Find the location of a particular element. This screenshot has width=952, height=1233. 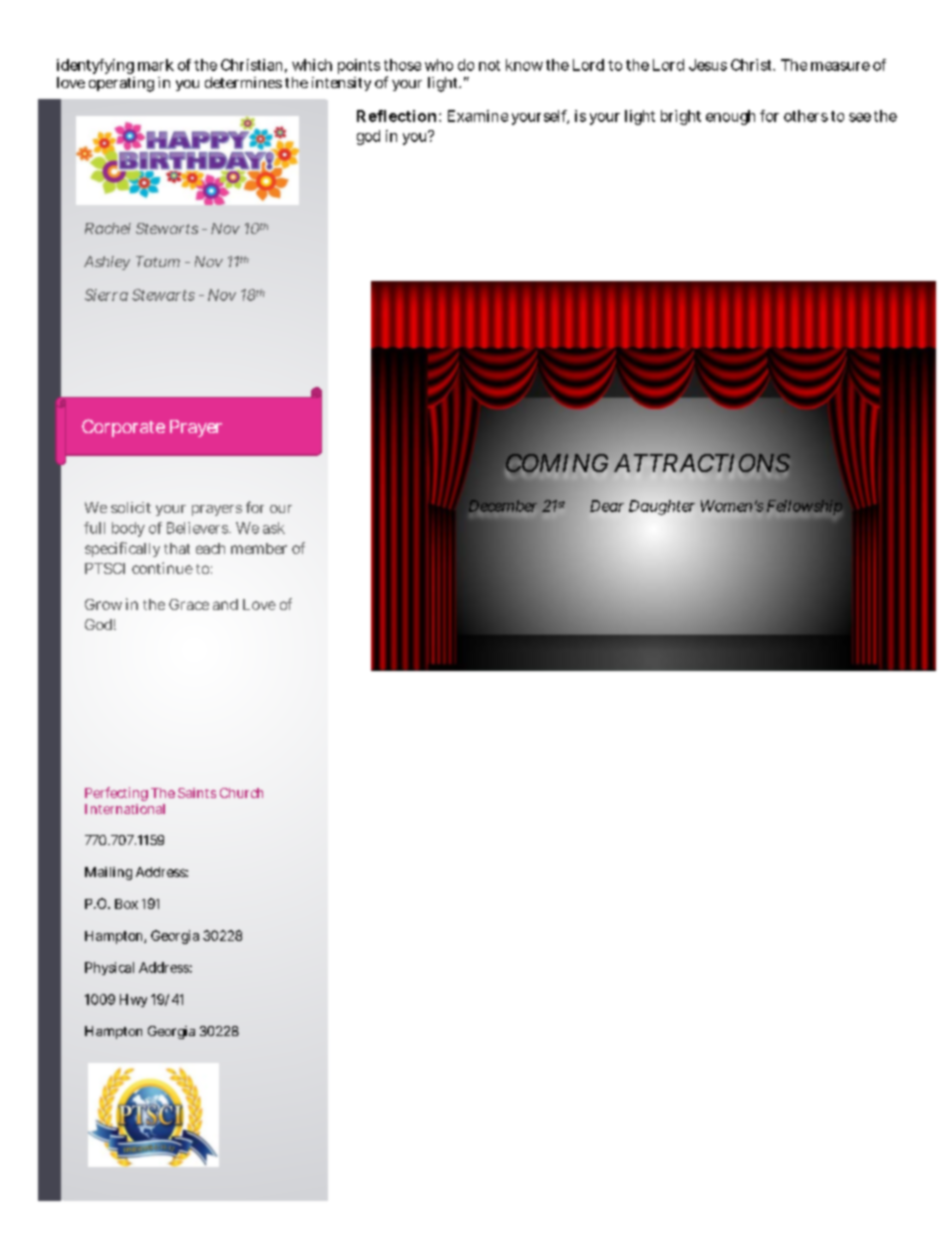

Church is located at coordinates (241, 793).
